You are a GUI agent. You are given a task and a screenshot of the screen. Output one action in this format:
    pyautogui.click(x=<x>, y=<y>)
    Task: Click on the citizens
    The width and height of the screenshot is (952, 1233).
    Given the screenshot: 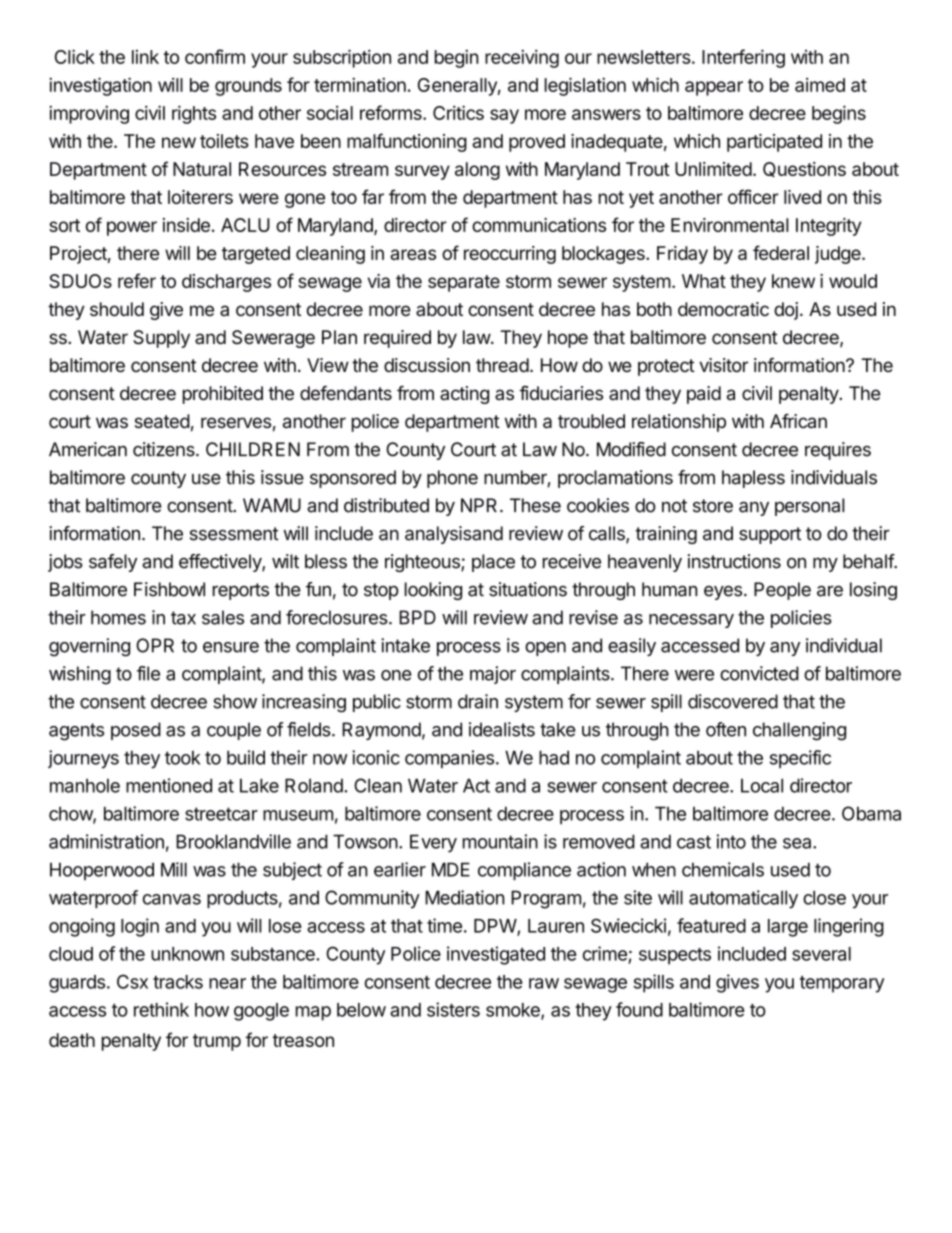 What is the action you would take?
    pyautogui.click(x=165, y=449)
